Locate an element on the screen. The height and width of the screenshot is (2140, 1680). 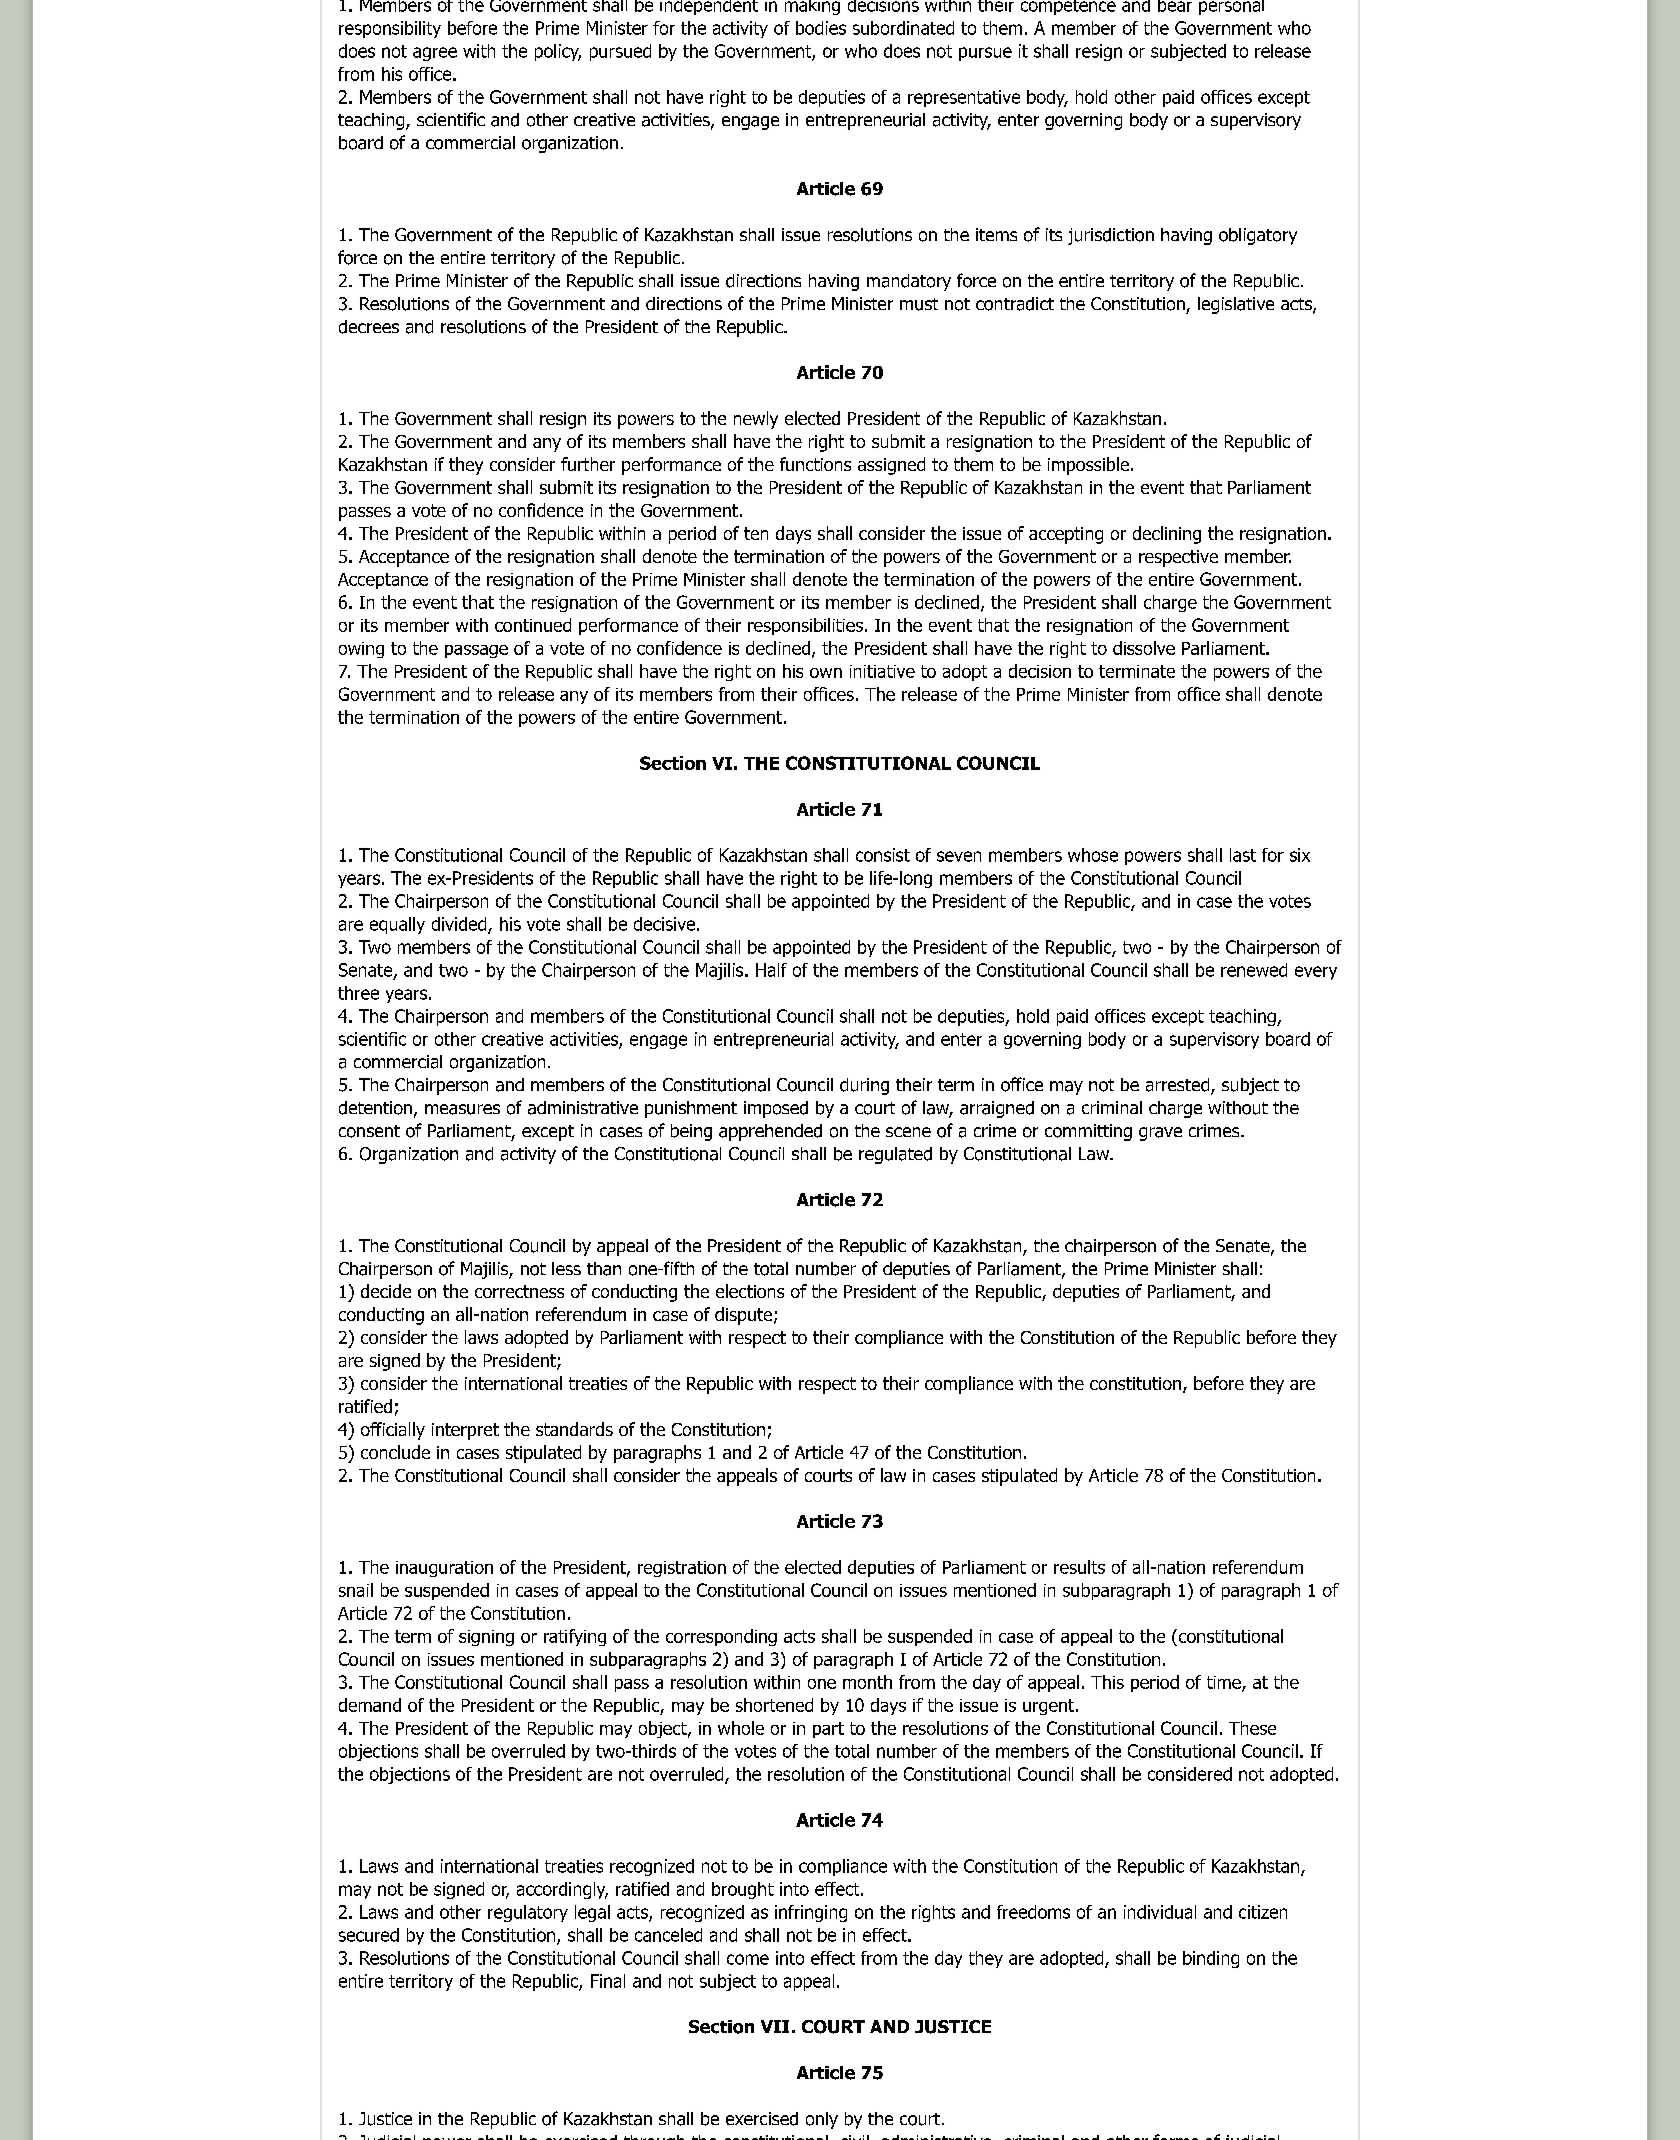
agree is located at coordinates (435, 54).
